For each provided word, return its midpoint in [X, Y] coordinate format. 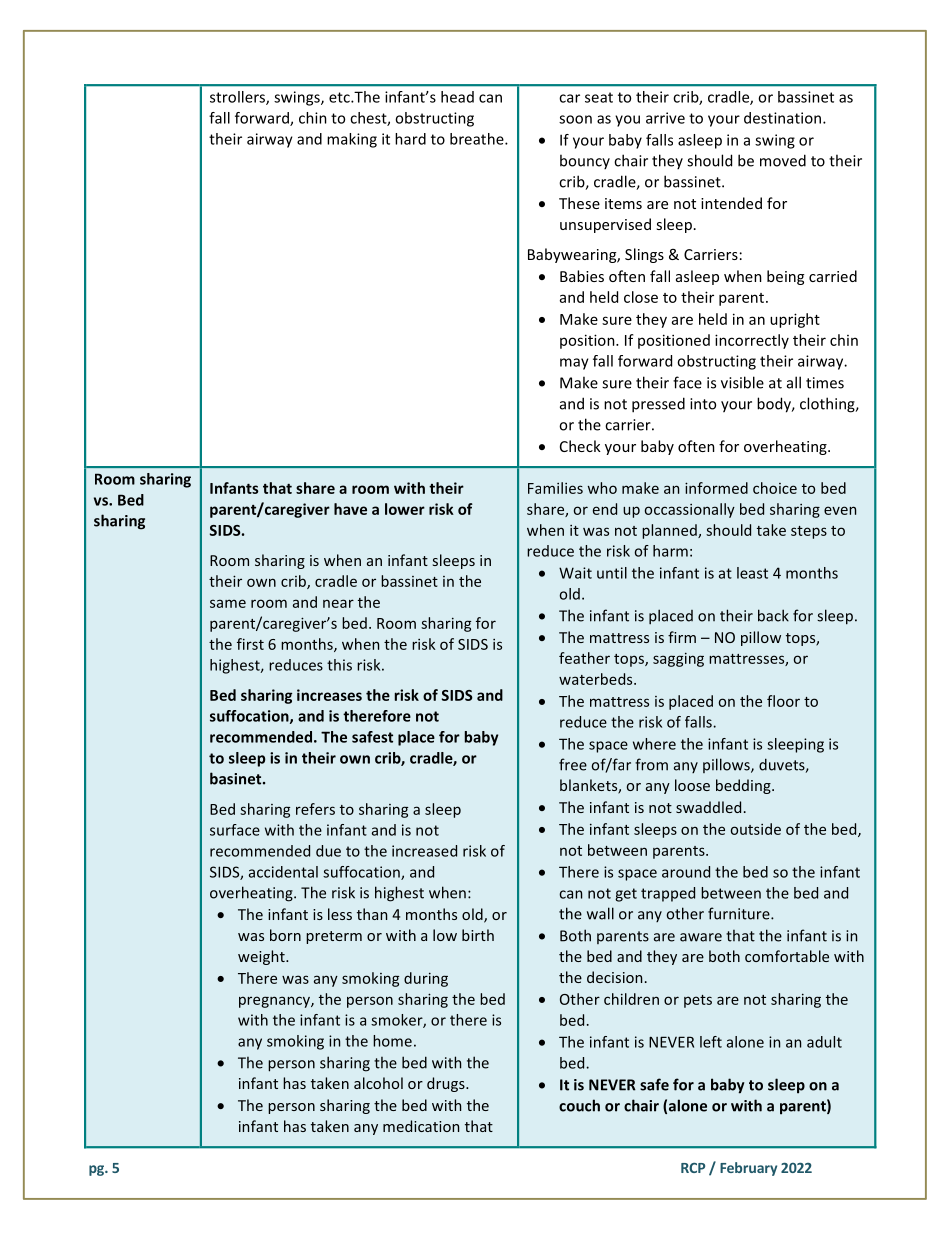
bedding [744, 786]
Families [555, 488]
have [350, 509]
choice [775, 488]
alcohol [378, 1083]
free [573, 764]
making [352, 140]
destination [784, 118]
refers [315, 809]
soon [575, 119]
